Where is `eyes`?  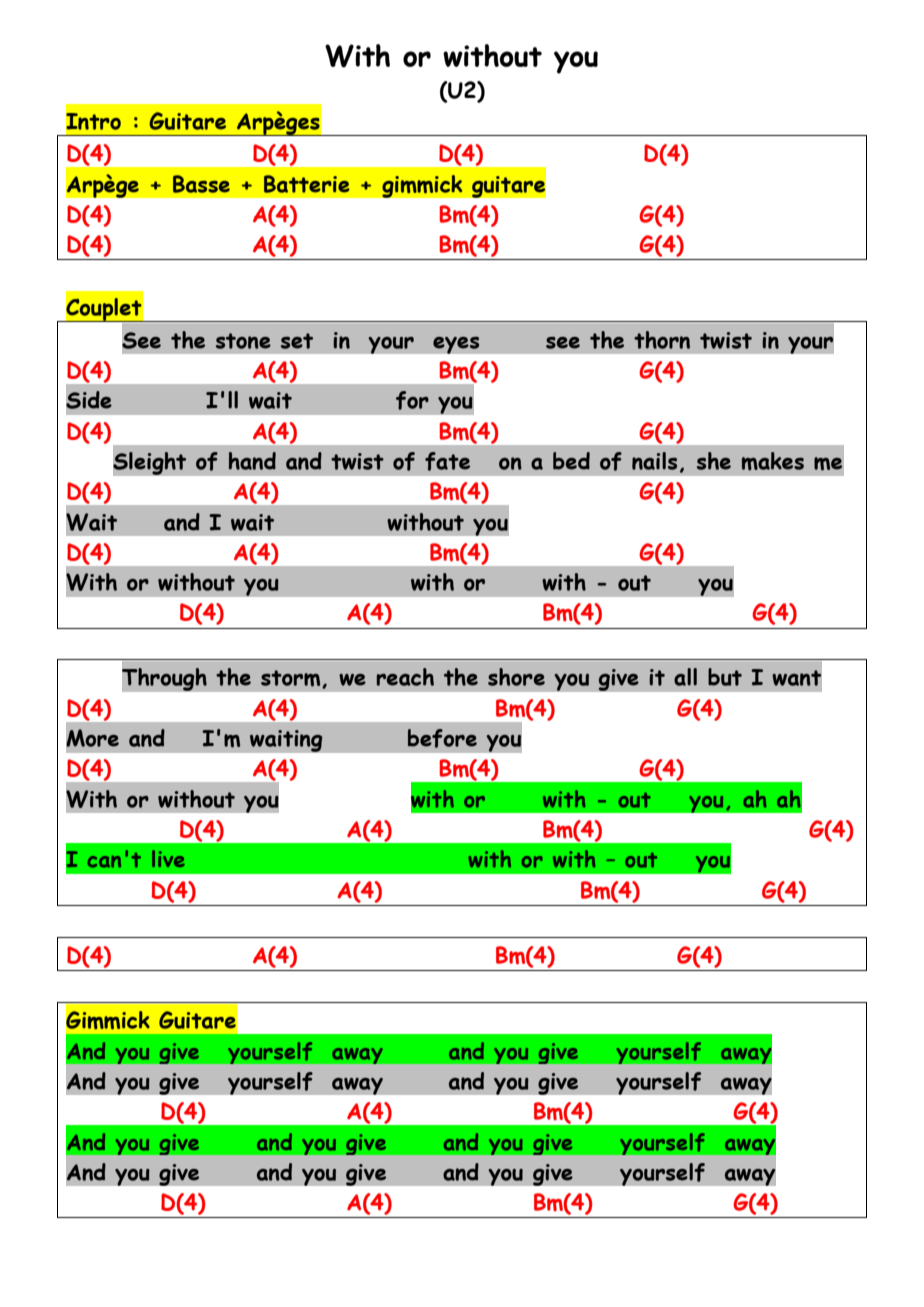 eyes is located at coordinates (456, 345).
